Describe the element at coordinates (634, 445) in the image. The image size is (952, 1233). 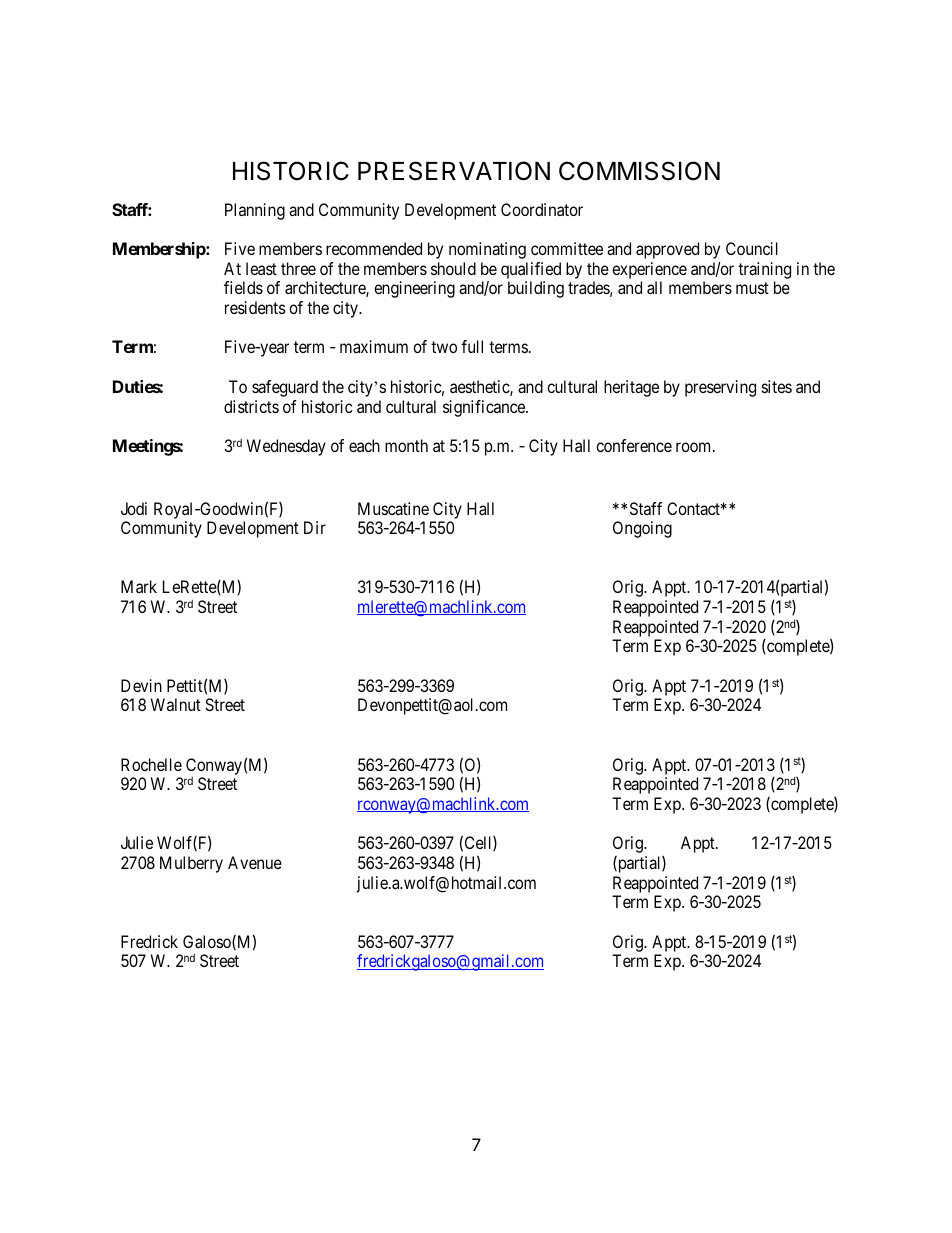
I see `conference` at that location.
